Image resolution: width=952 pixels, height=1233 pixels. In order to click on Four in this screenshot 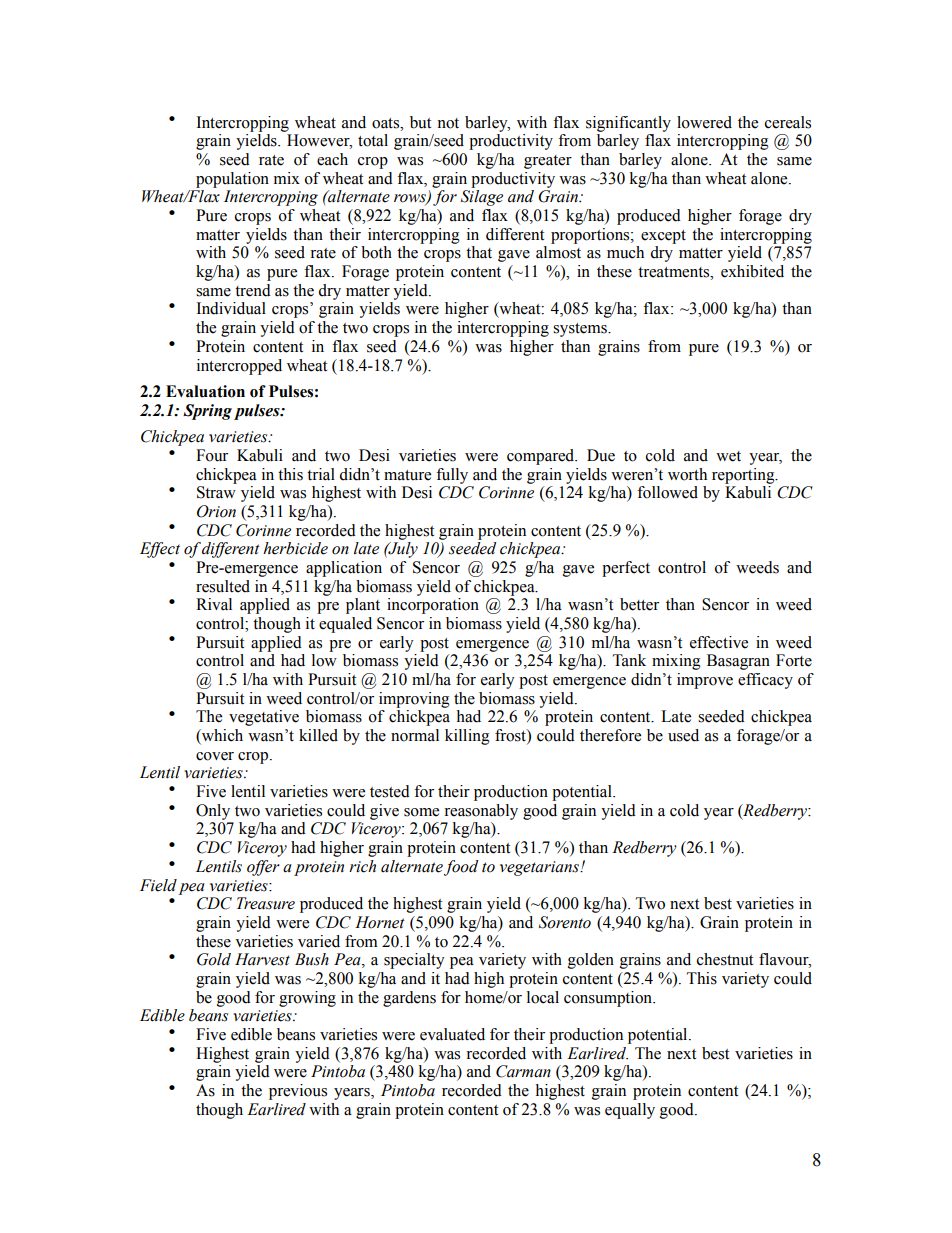, I will do `click(212, 455)`.
